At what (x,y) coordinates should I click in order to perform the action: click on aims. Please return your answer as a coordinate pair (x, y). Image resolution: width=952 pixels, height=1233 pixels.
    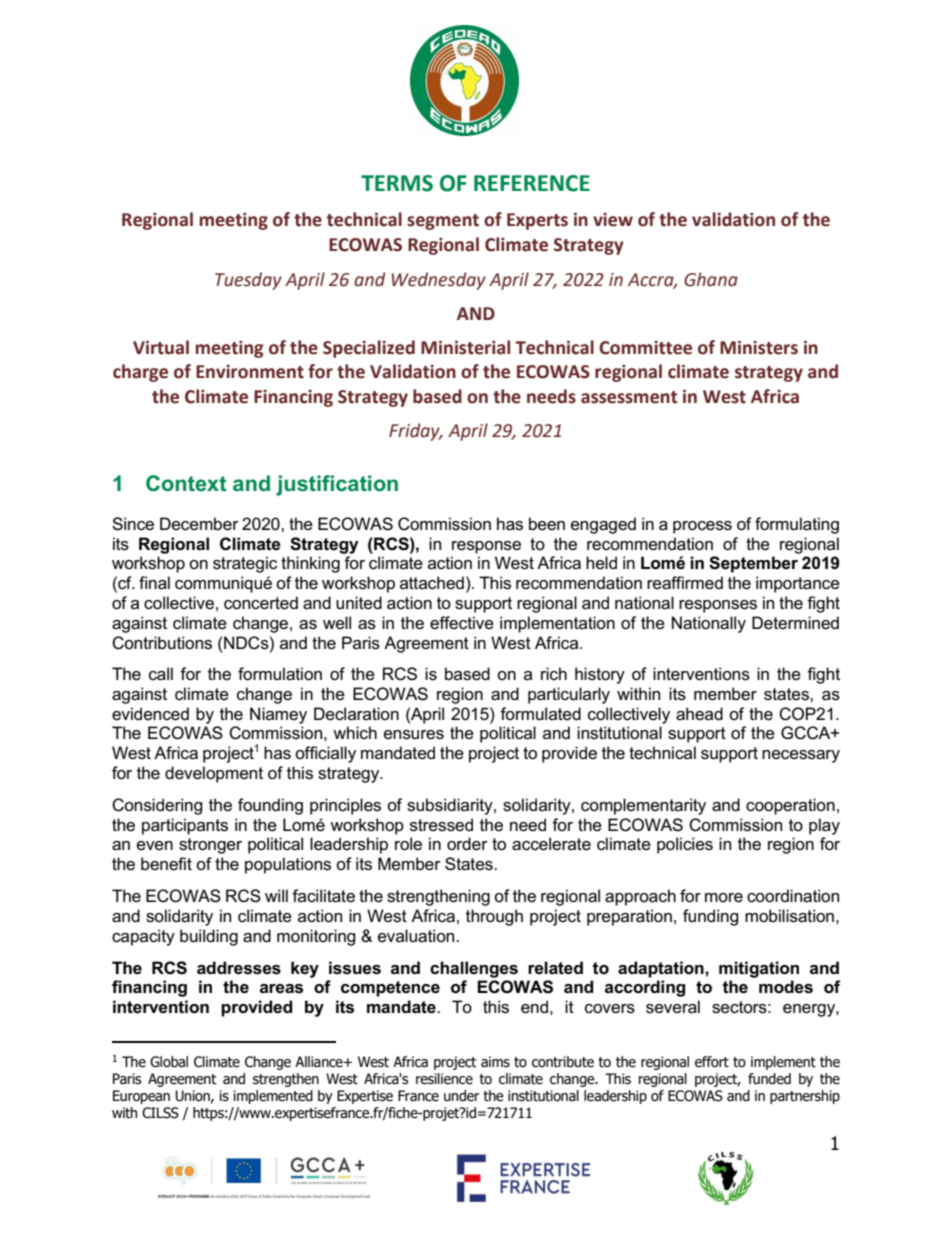
    Looking at the image, I should click on (495, 1062).
